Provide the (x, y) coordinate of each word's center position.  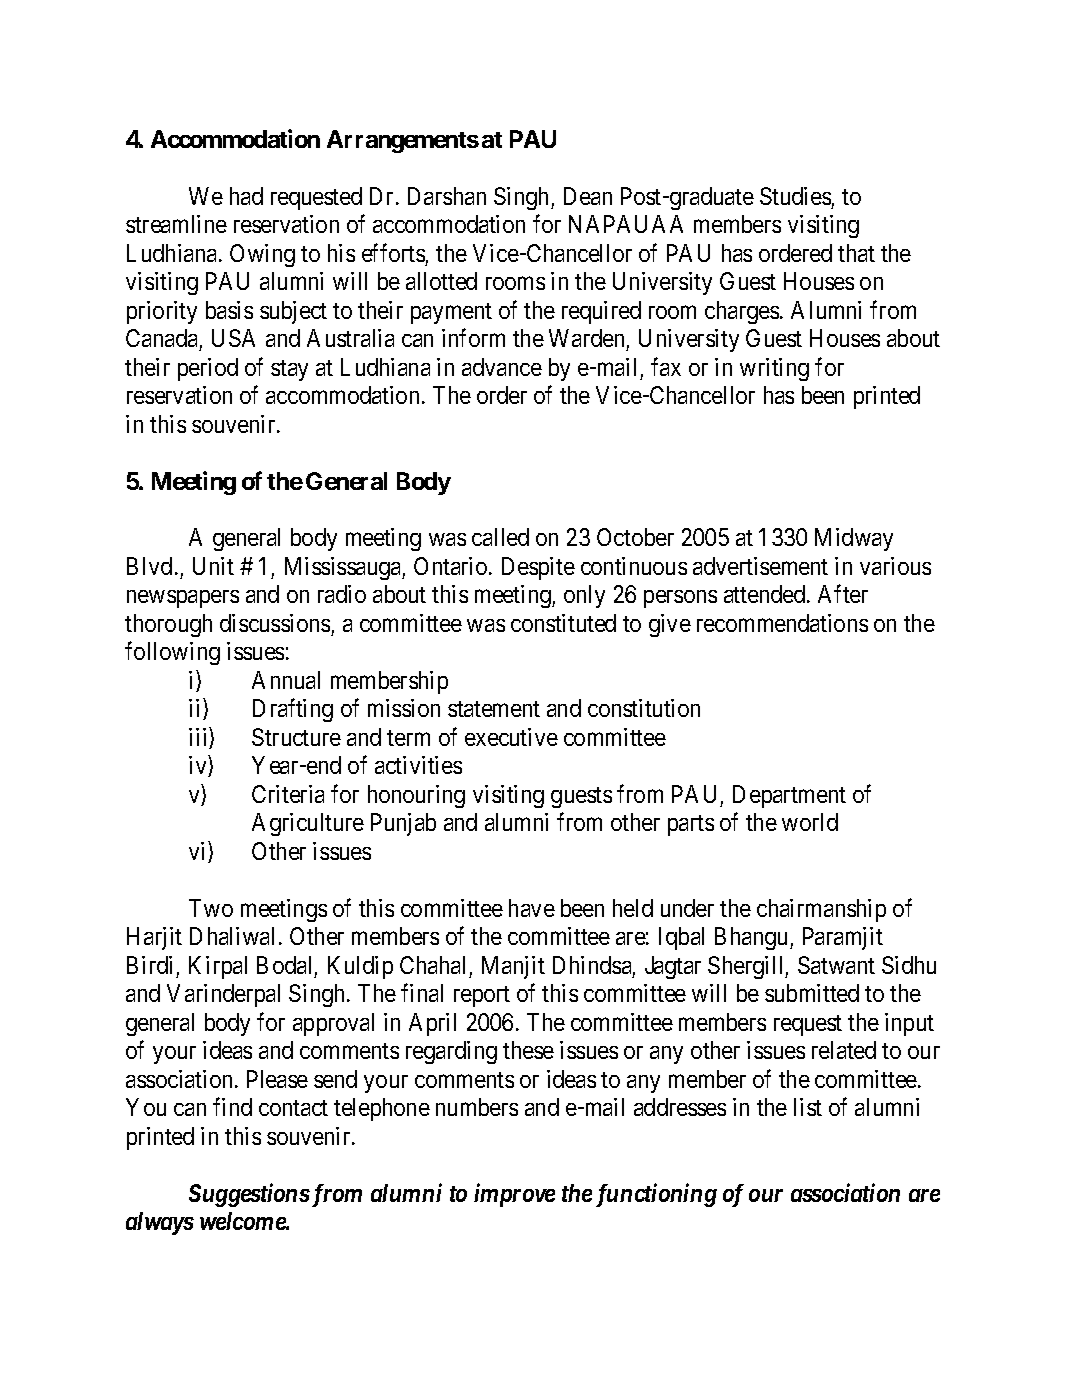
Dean (588, 196)
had (246, 196)
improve (514, 1195)
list (808, 1107)
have (532, 908)
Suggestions (249, 1195)
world (810, 822)
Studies (795, 196)
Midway (854, 539)
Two (211, 908)
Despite (538, 568)
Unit (213, 566)
